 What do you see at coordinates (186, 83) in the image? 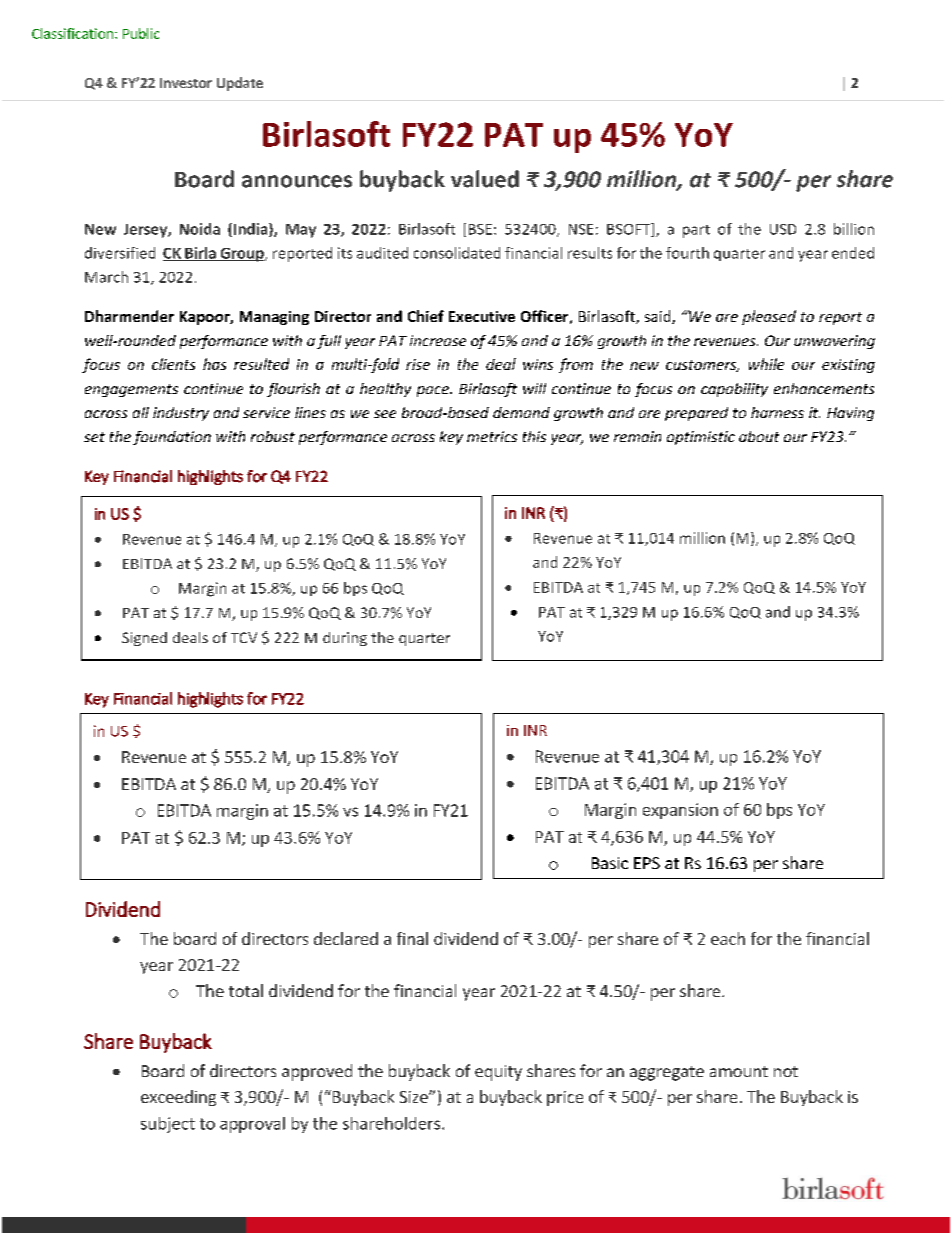
I see `Investor` at bounding box center [186, 83].
